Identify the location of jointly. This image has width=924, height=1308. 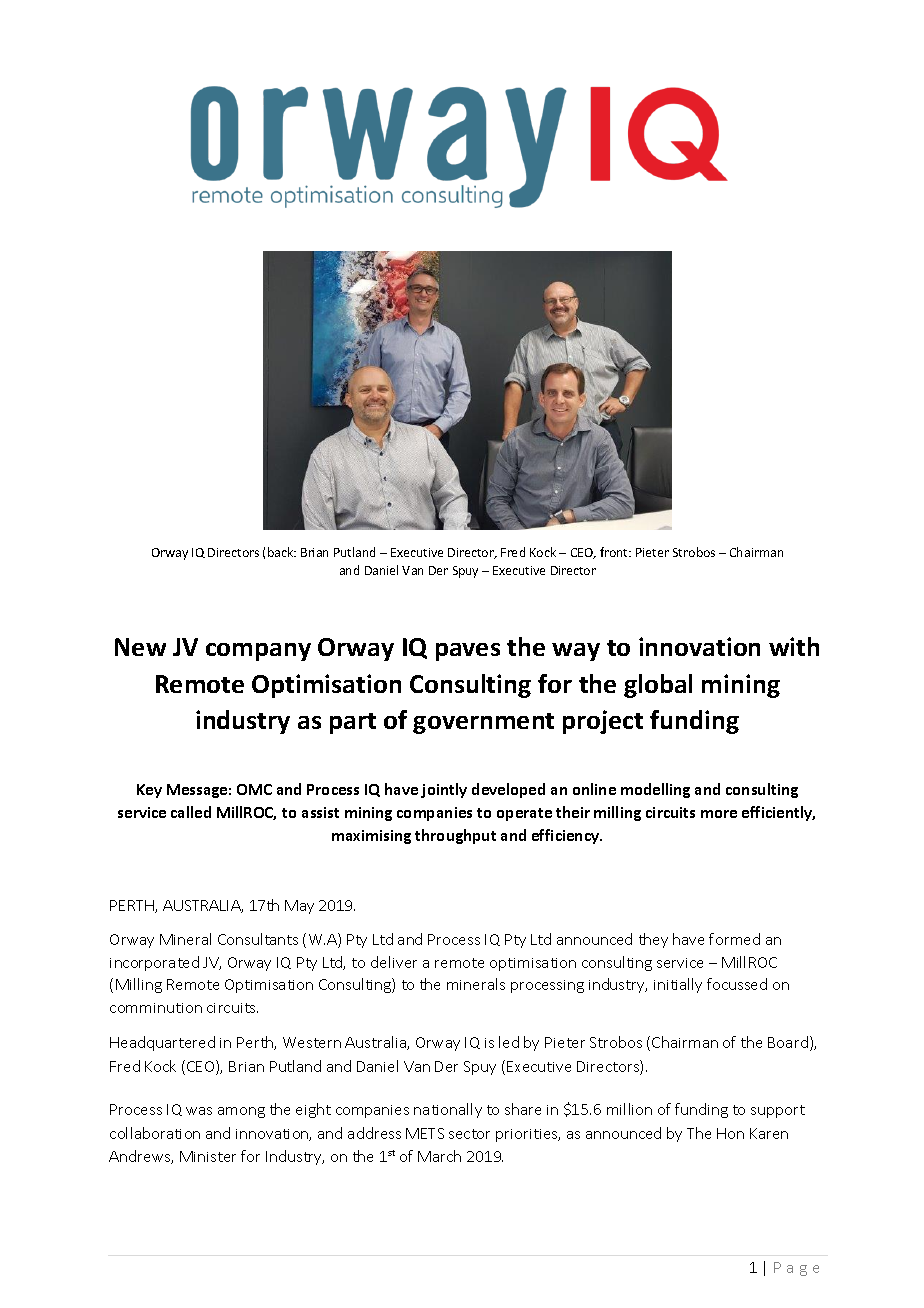
(444, 790).
